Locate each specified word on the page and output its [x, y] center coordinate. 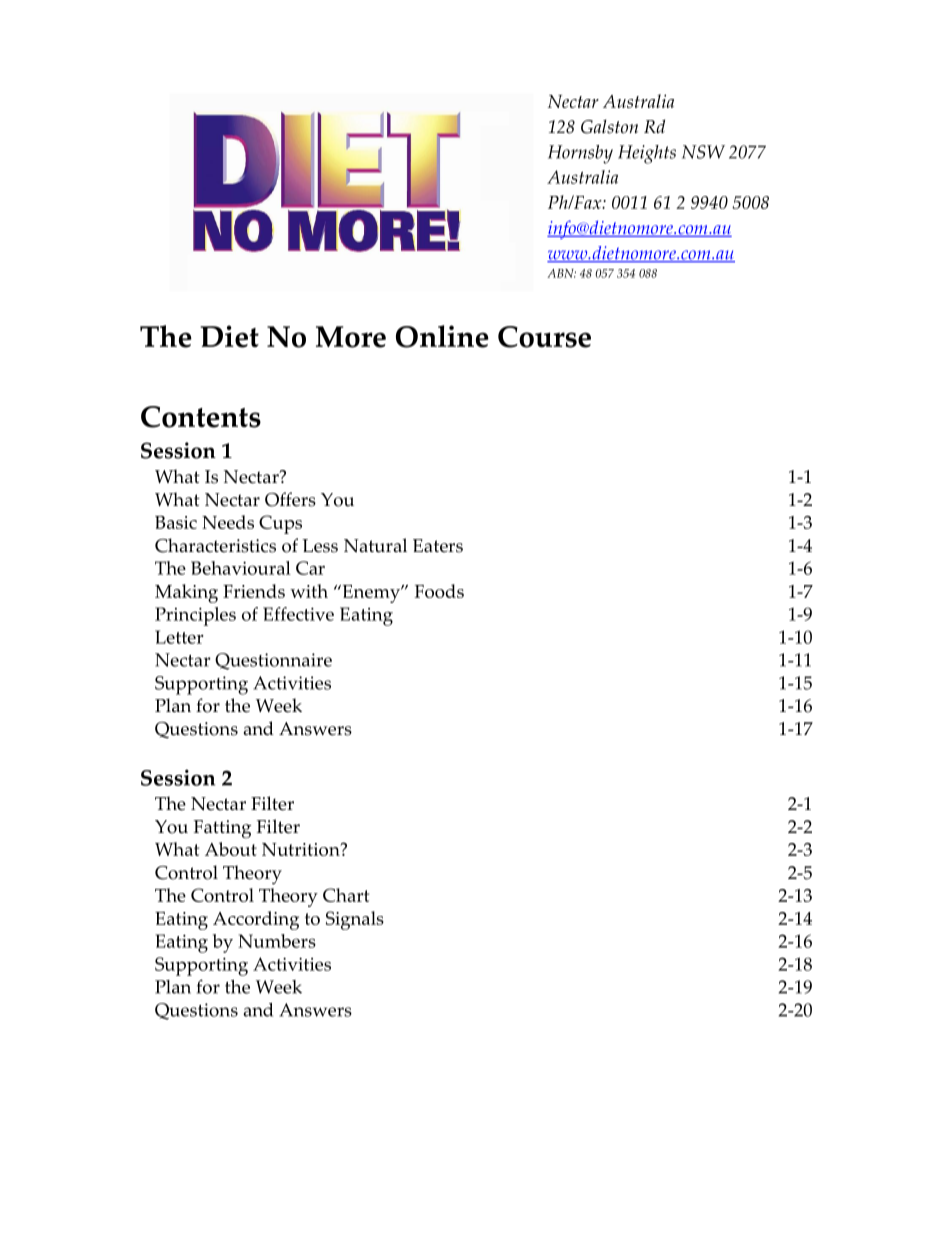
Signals [355, 920]
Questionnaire [273, 661]
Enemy [371, 594]
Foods [439, 591]
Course [544, 337]
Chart [346, 895]
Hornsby [580, 154]
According [256, 920]
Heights [647, 154]
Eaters [438, 546]
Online [442, 336]
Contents [201, 417]
